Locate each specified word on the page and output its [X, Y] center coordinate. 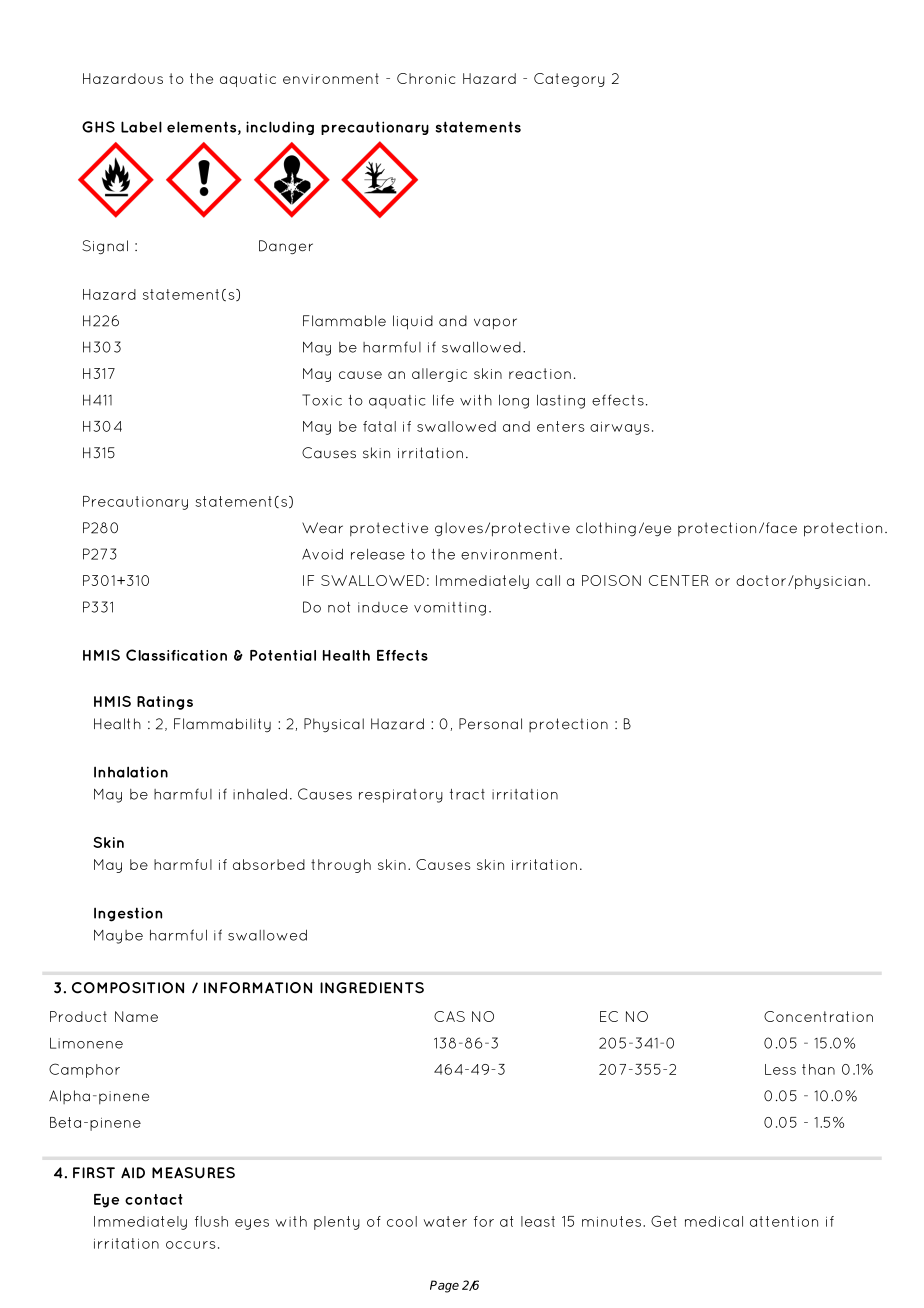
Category [569, 80]
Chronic [426, 78]
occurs [191, 1245]
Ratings [165, 703]
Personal [490, 724]
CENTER [679, 580]
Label [141, 127]
